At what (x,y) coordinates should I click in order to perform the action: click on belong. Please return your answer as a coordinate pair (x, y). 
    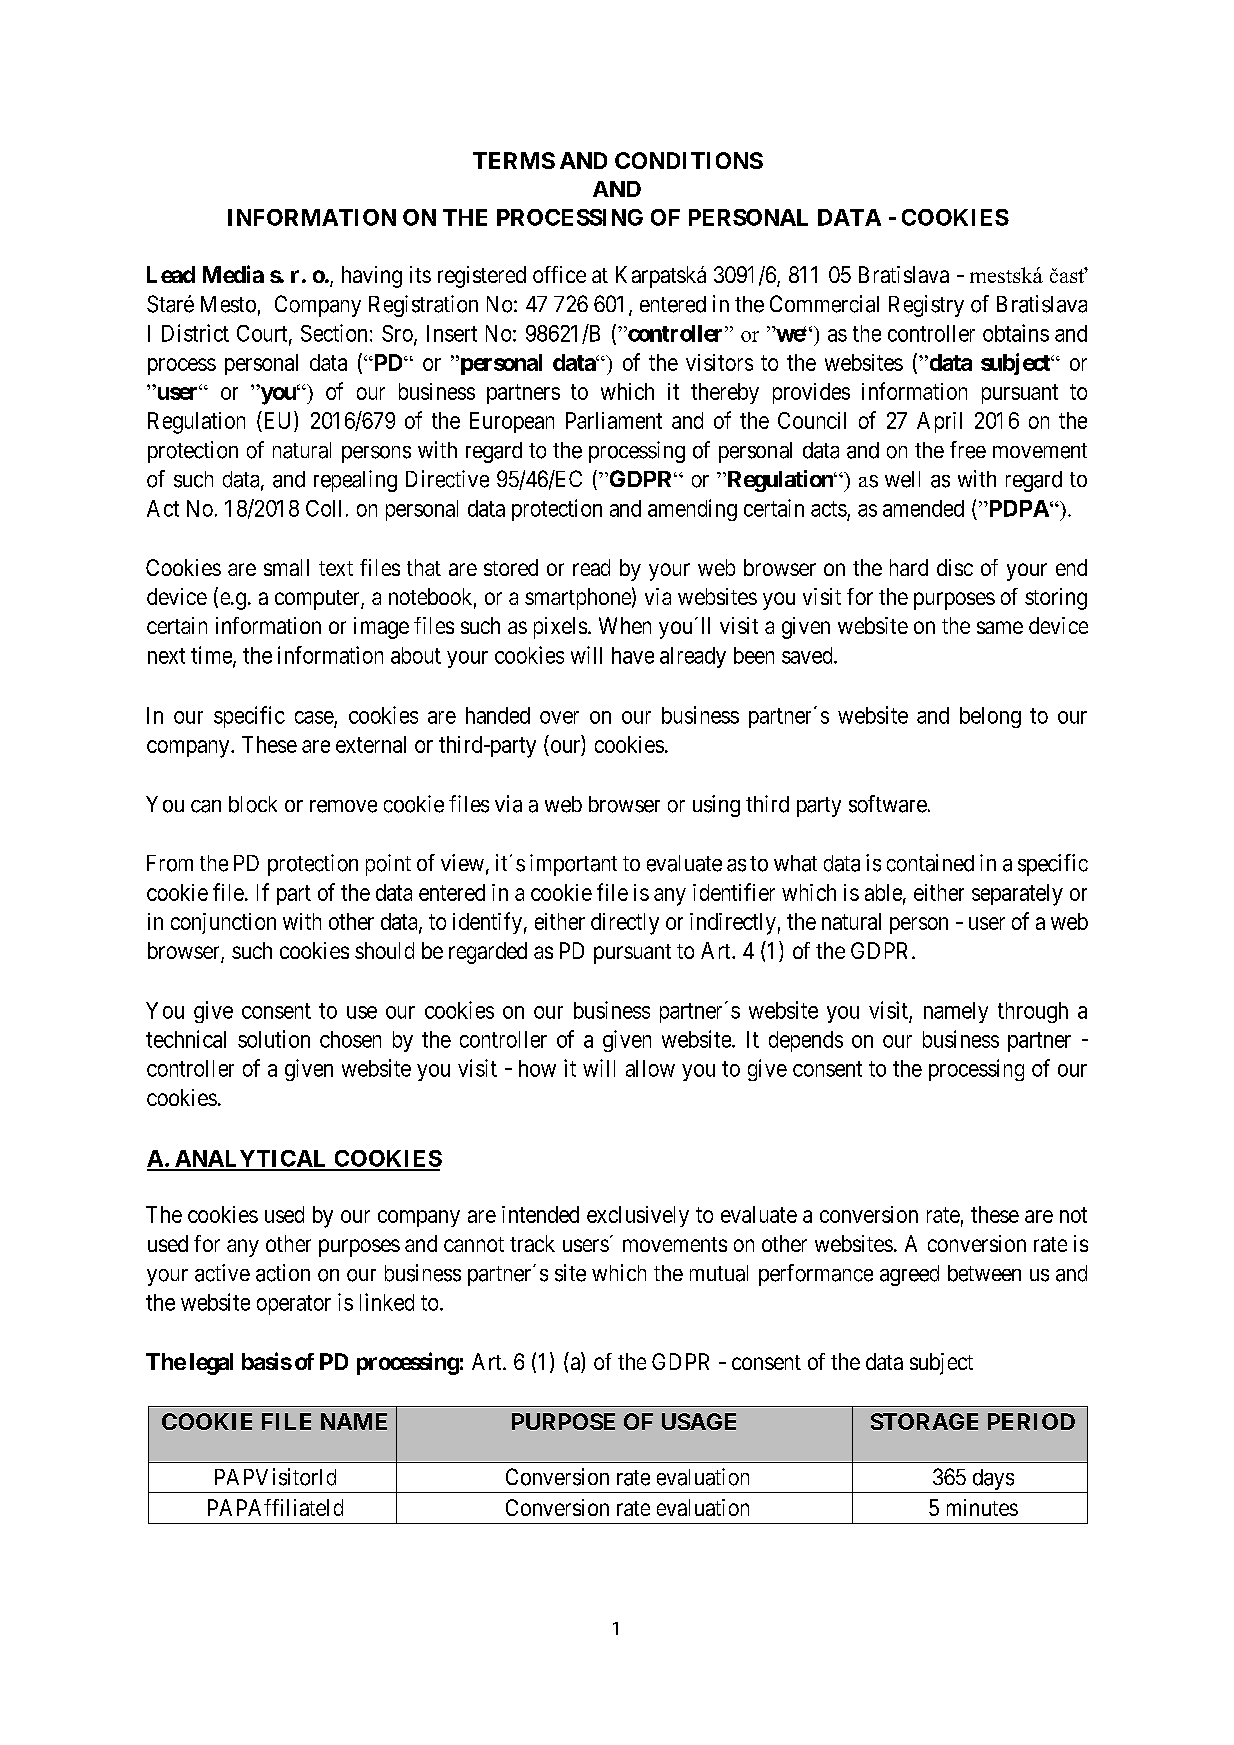
    Looking at the image, I should click on (990, 717).
